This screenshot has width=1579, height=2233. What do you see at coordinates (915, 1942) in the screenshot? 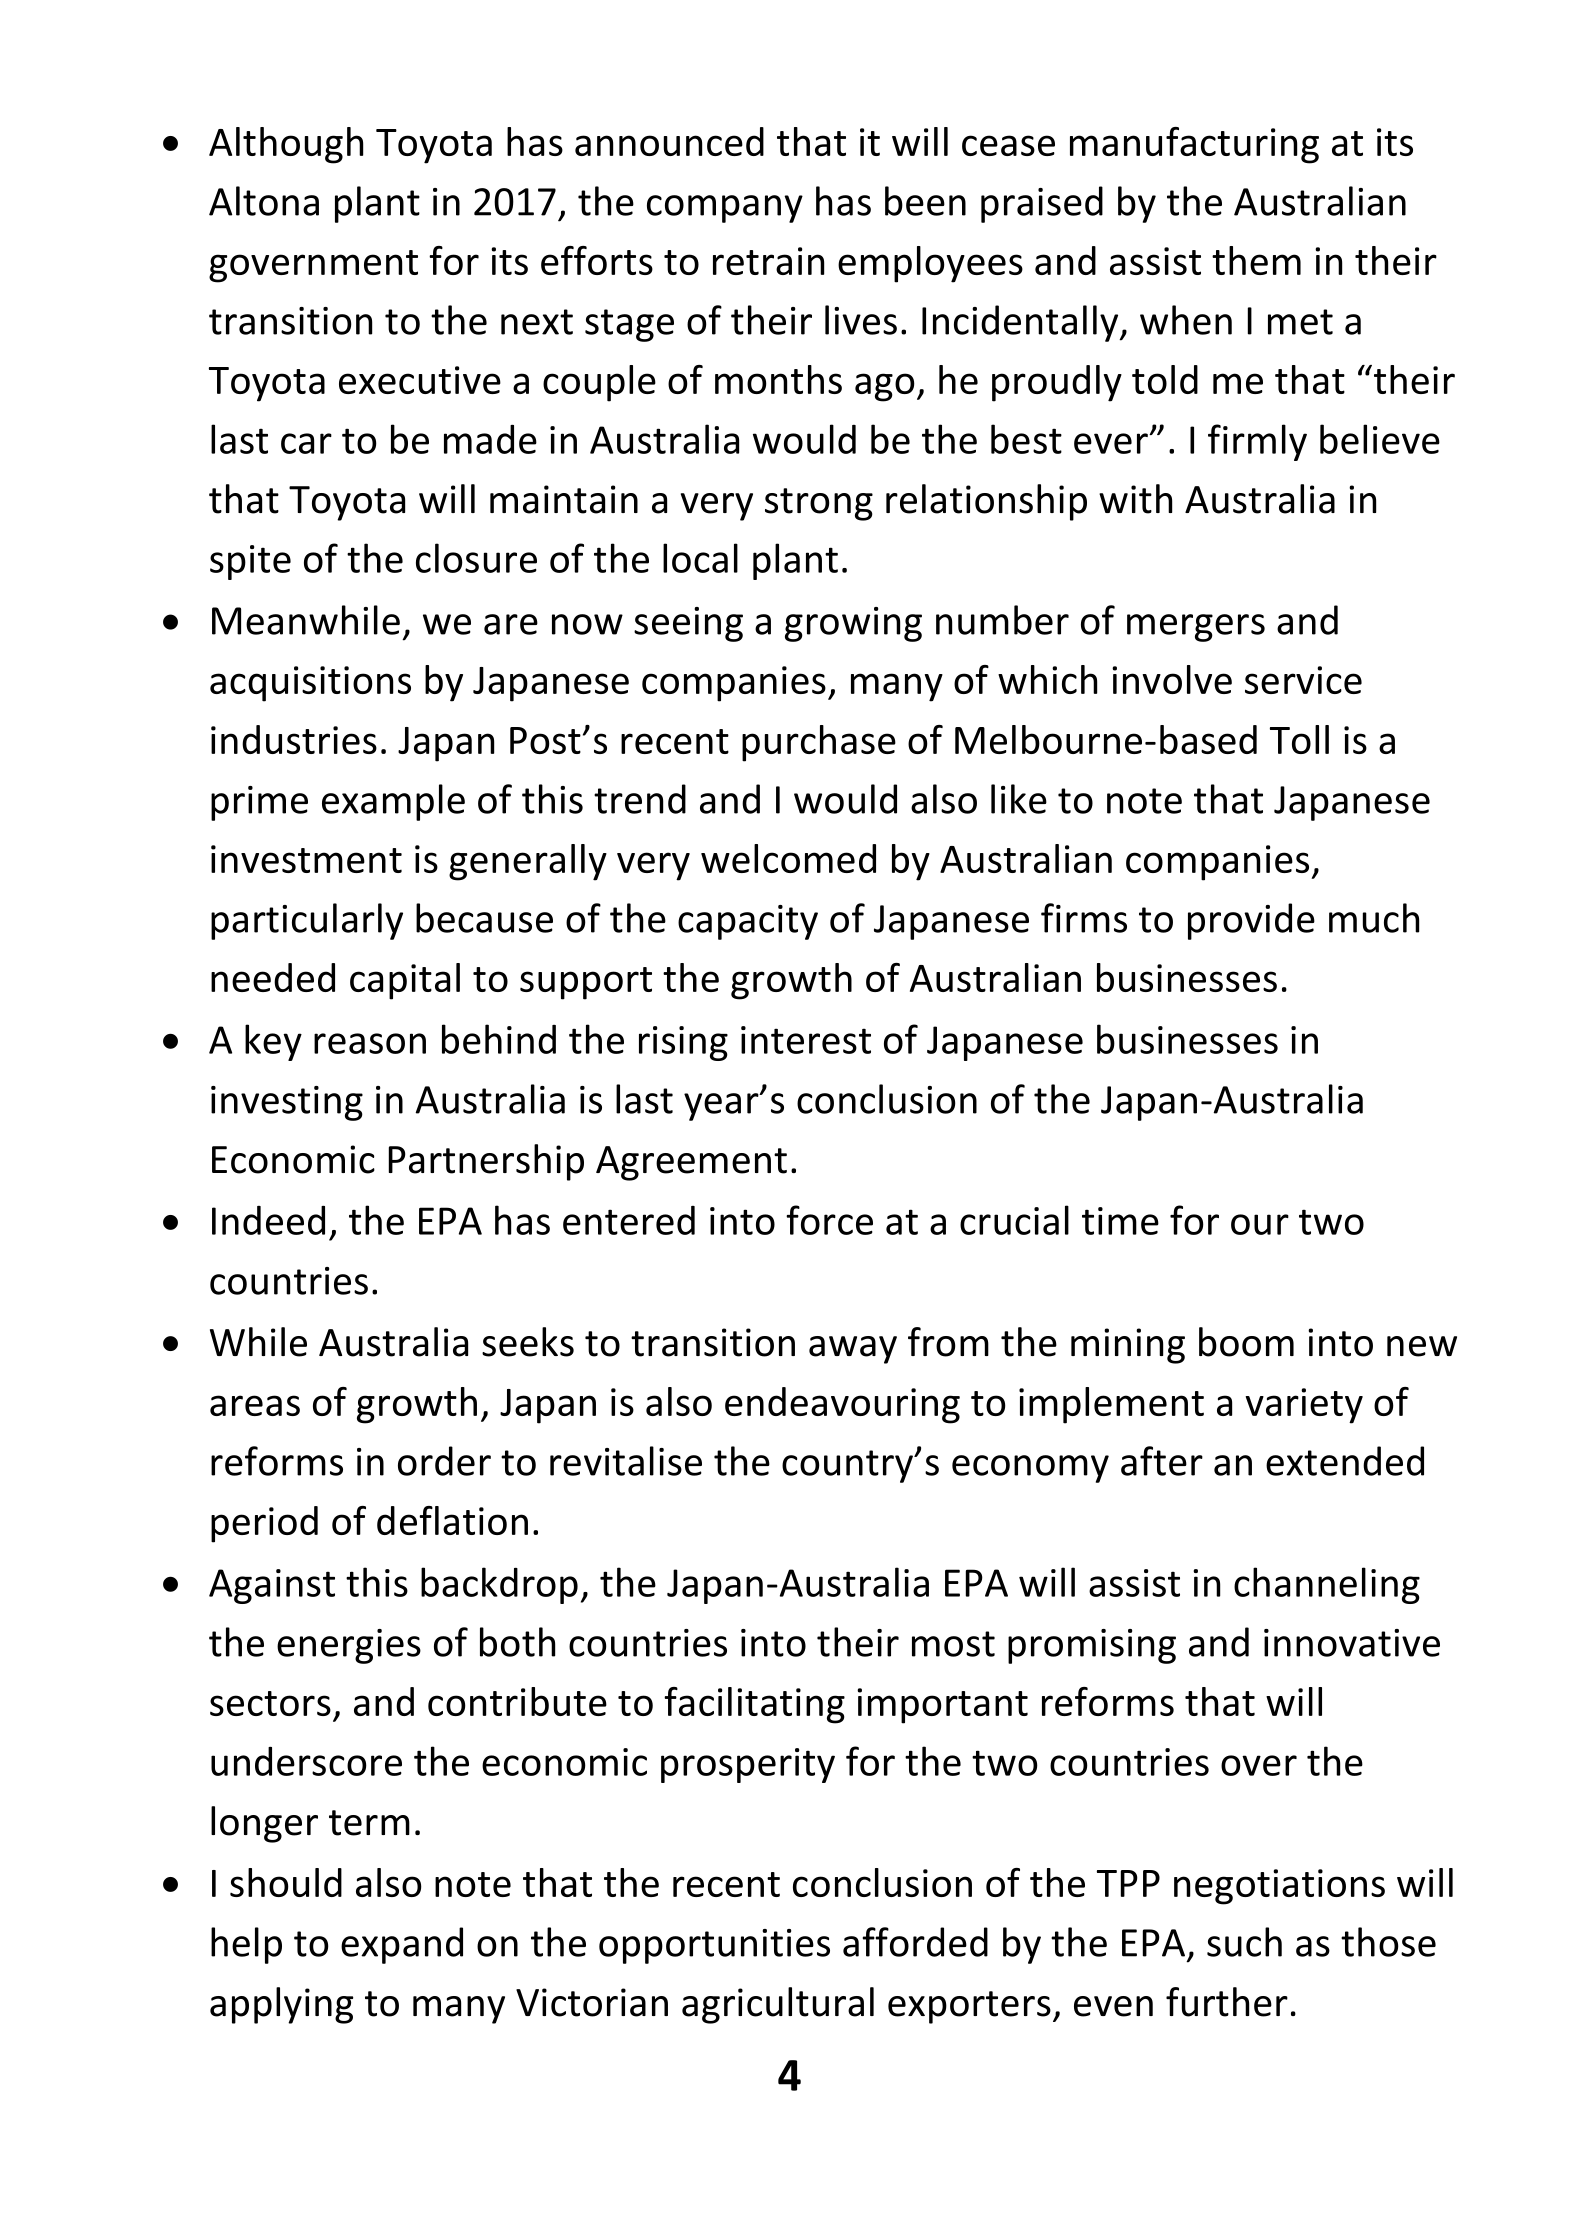
I see `afforded` at bounding box center [915, 1942].
